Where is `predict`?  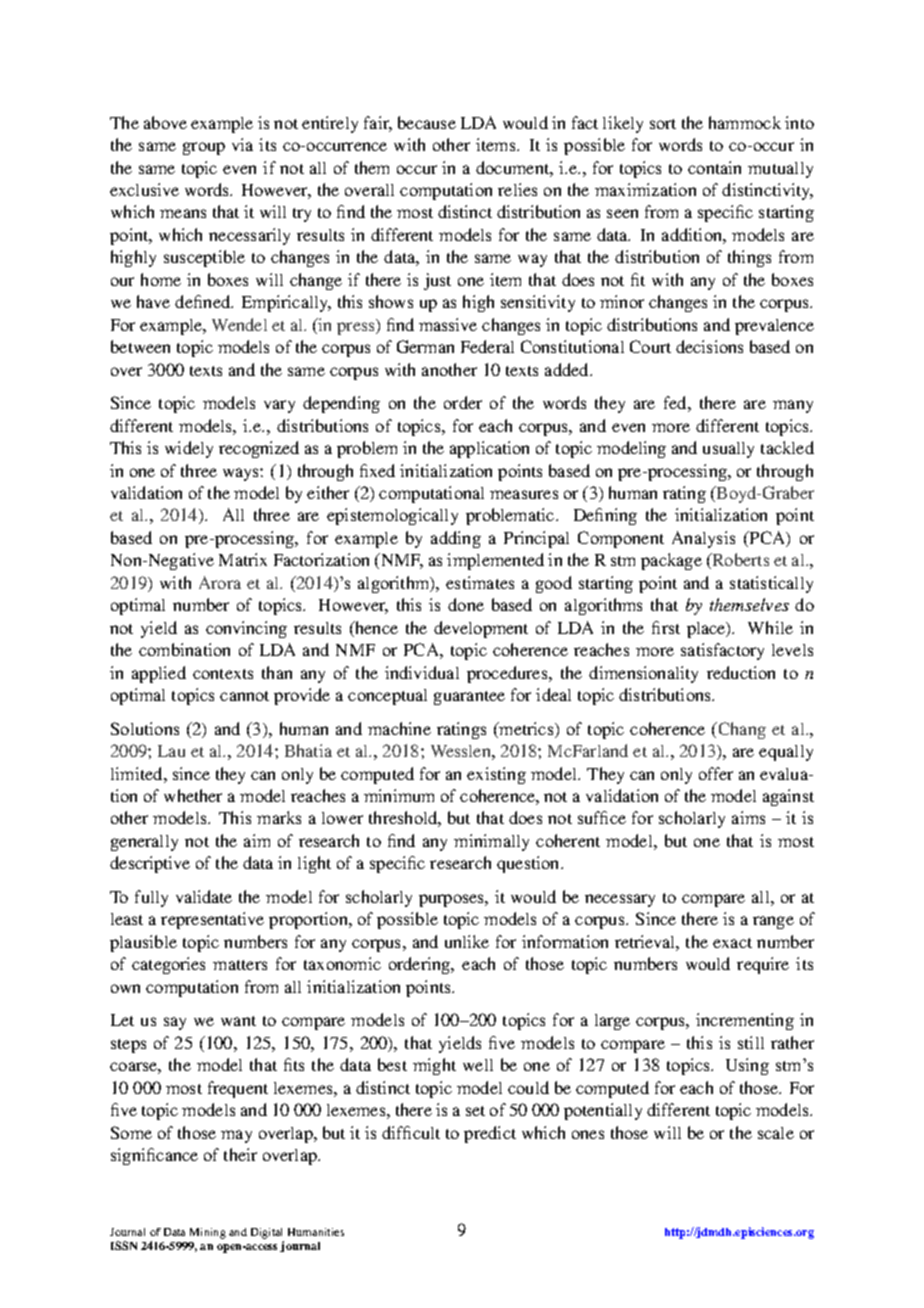 predict is located at coordinates (490, 1134).
